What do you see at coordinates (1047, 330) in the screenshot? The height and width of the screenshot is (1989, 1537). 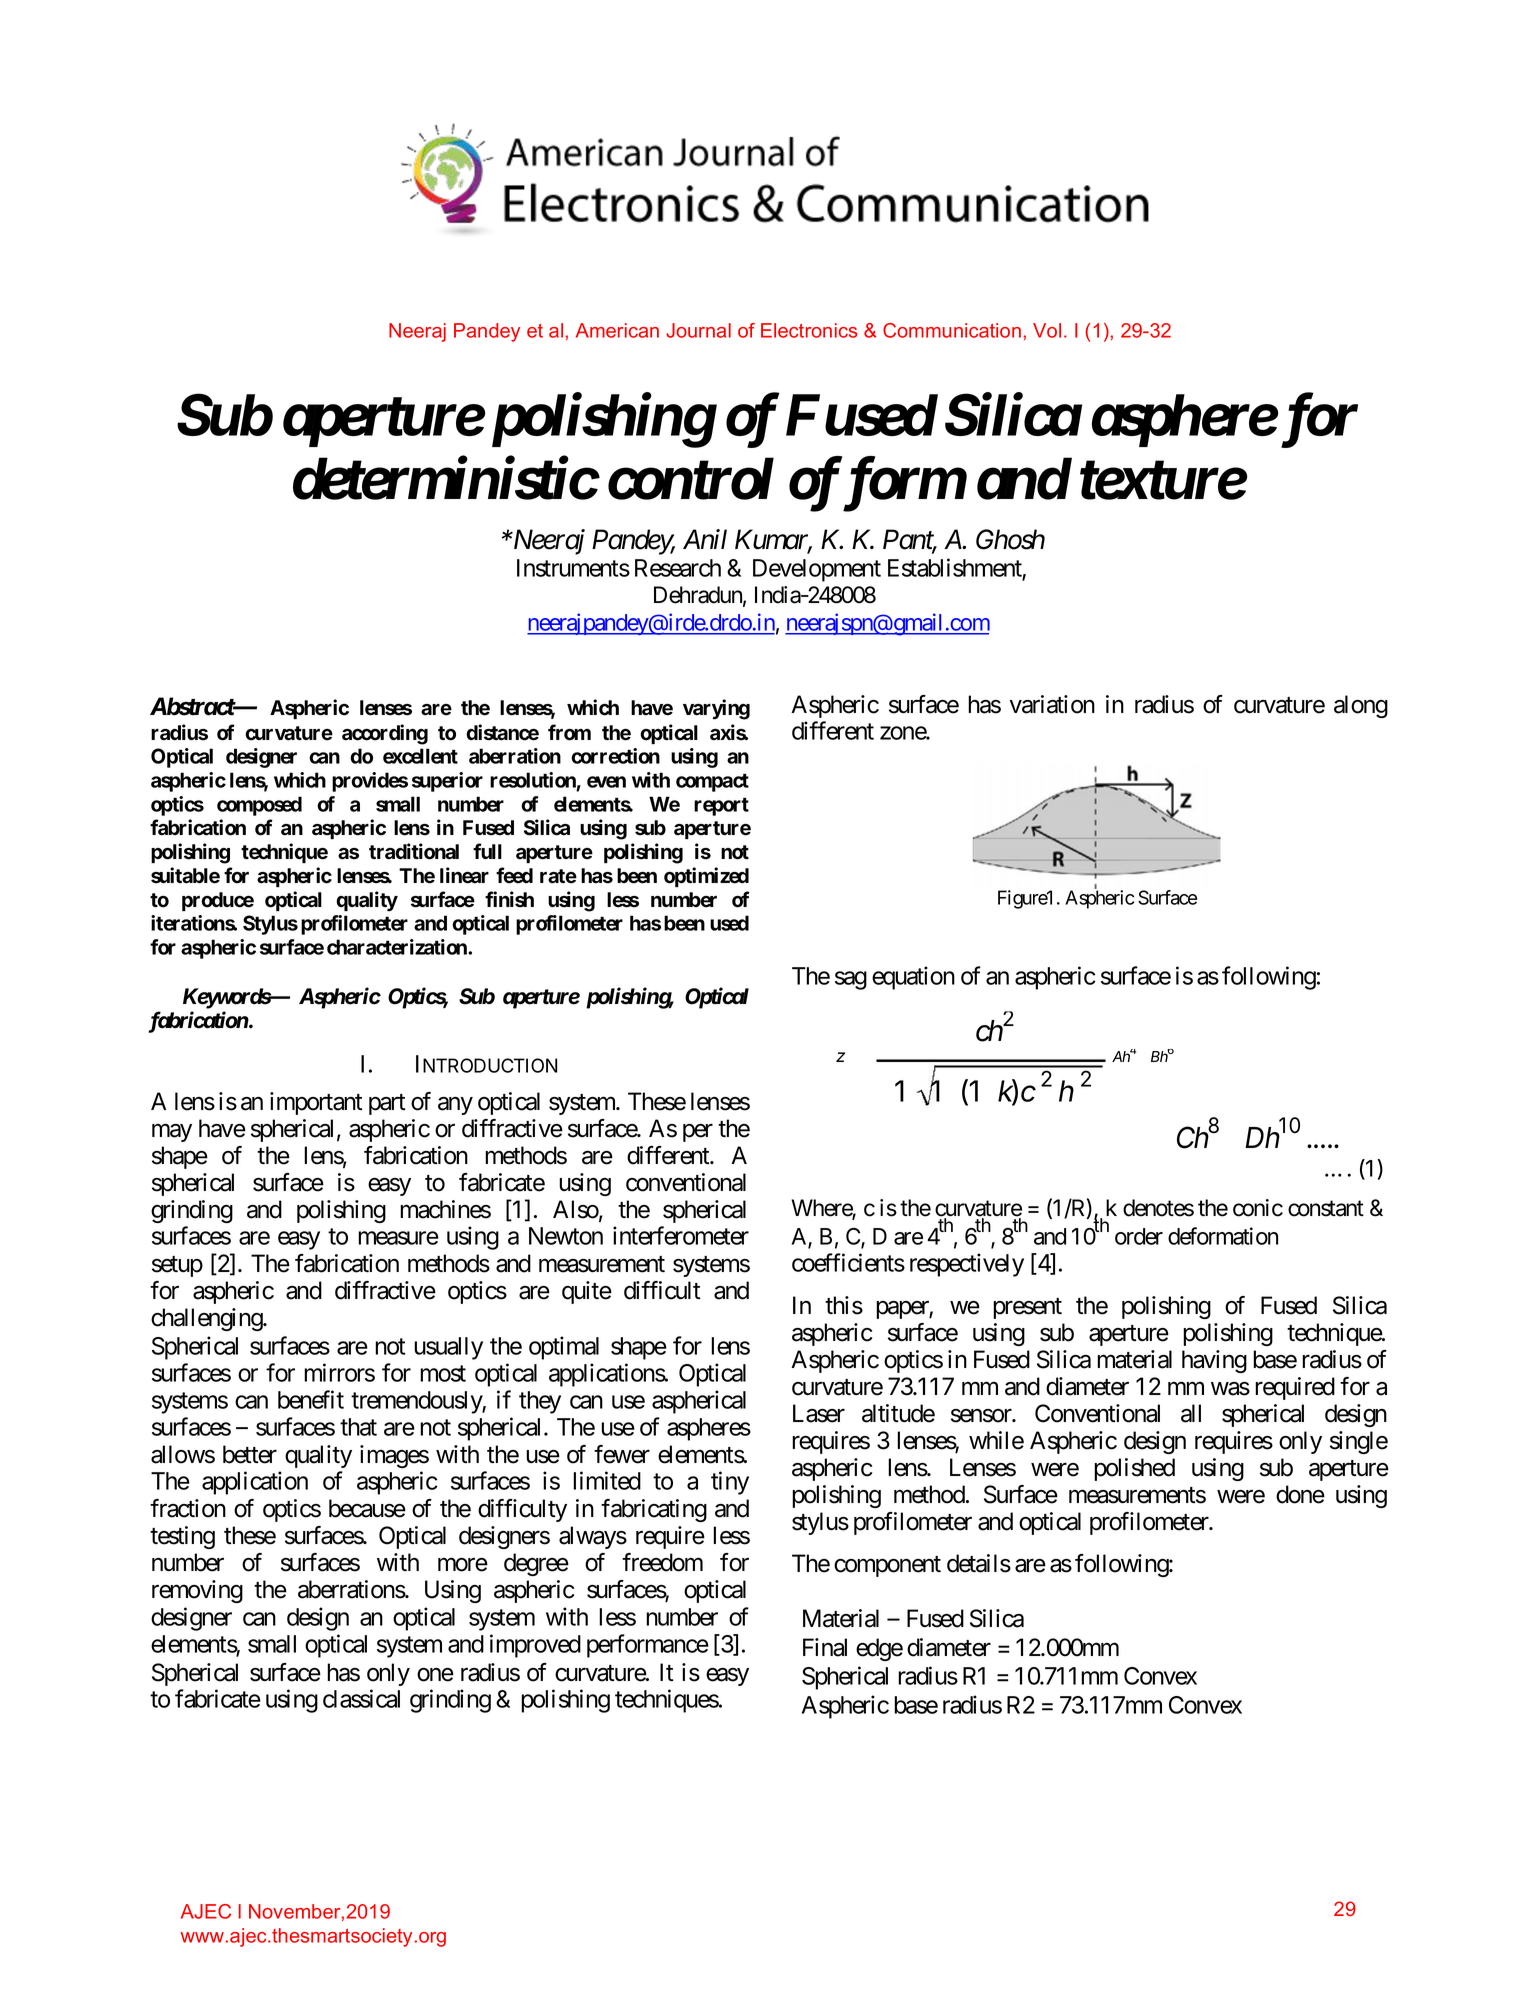 I see `Vol` at bounding box center [1047, 330].
